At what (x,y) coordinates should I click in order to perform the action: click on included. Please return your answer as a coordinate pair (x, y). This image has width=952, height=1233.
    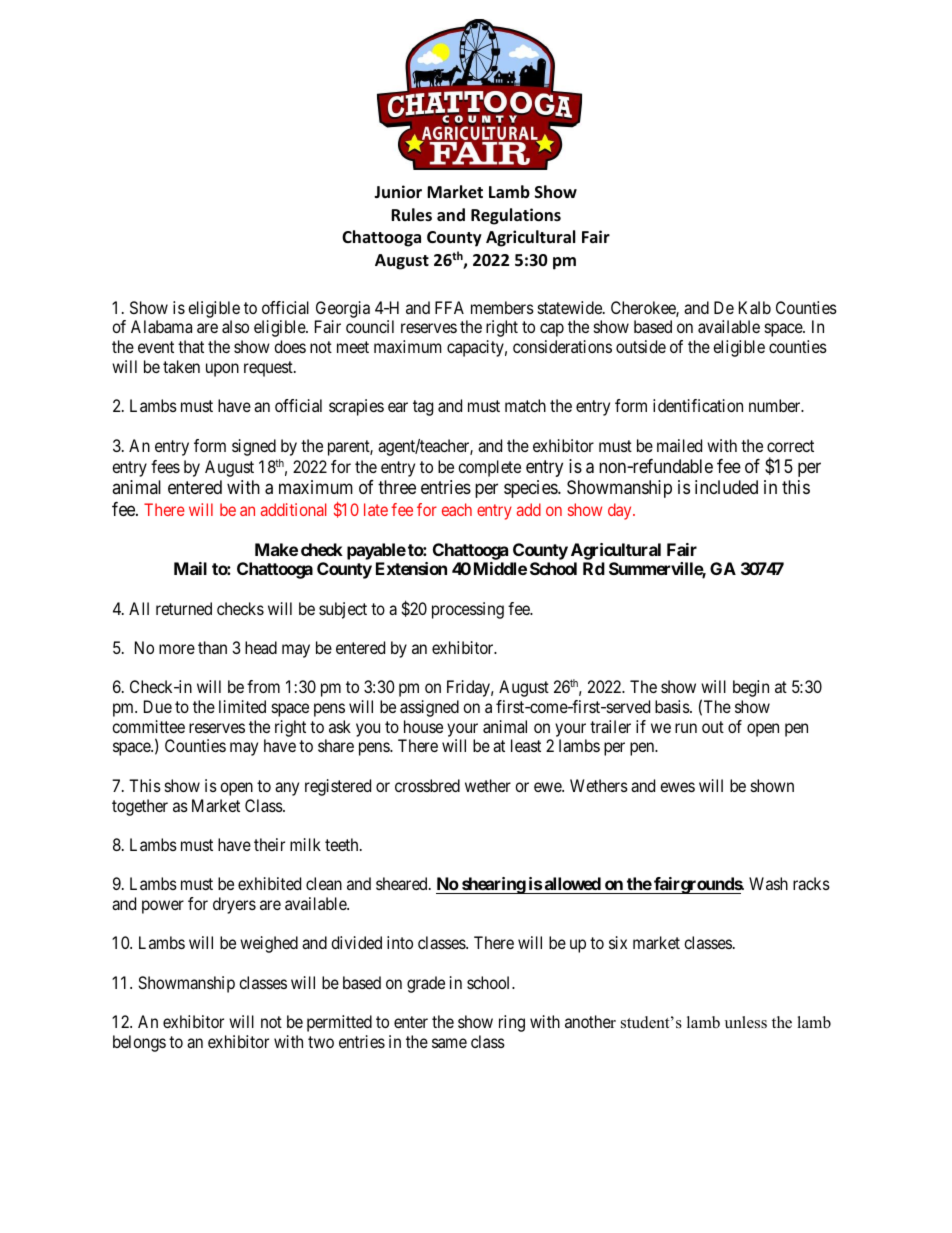
    Looking at the image, I should click on (726, 487).
